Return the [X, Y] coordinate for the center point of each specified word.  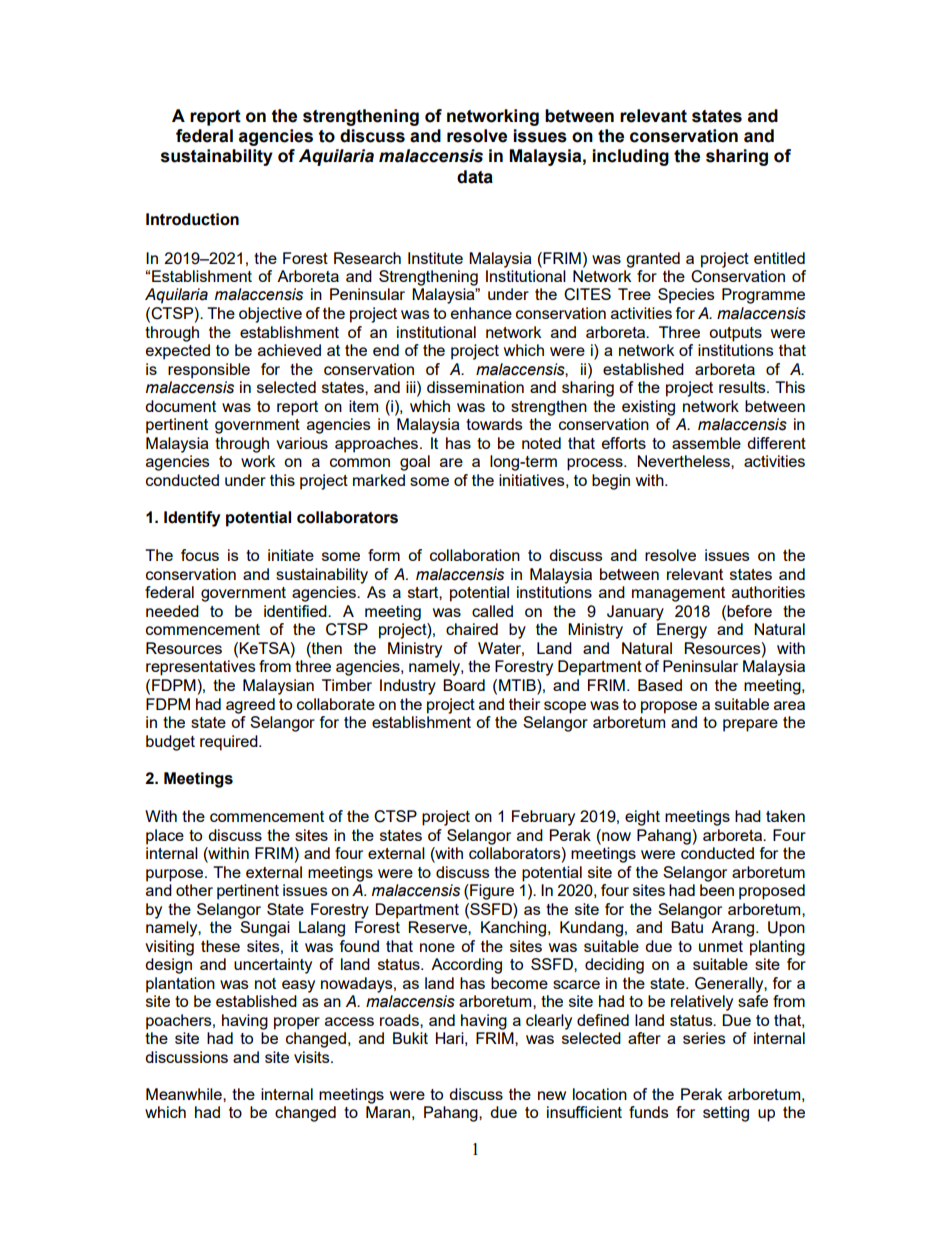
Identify [192, 519]
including [630, 157]
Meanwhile [185, 1094]
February [543, 818]
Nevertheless [684, 461]
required [230, 743]
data [475, 177]
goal [415, 463]
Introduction [192, 219]
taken [785, 816]
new [552, 1095]
